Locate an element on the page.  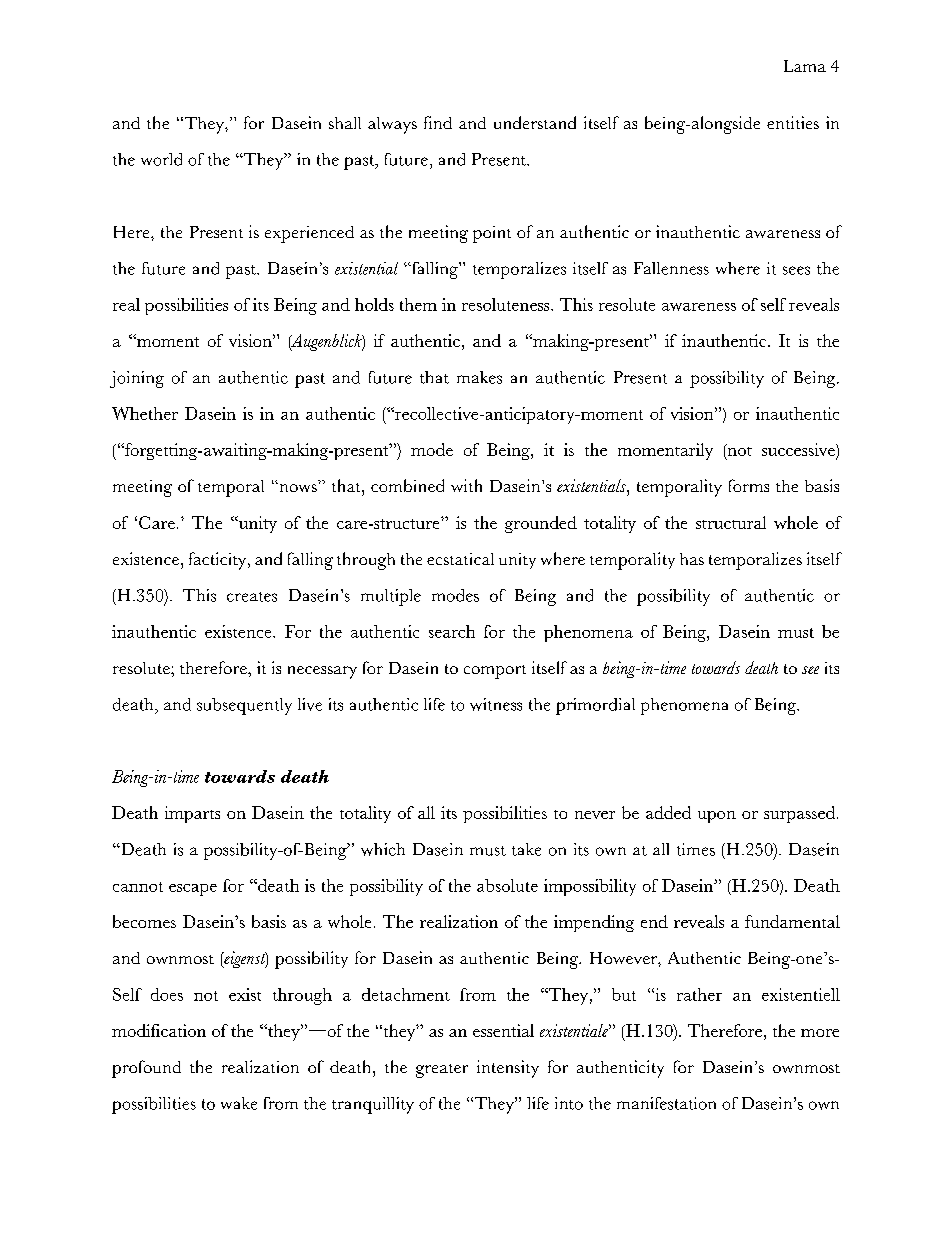
entities is located at coordinates (793, 122).
